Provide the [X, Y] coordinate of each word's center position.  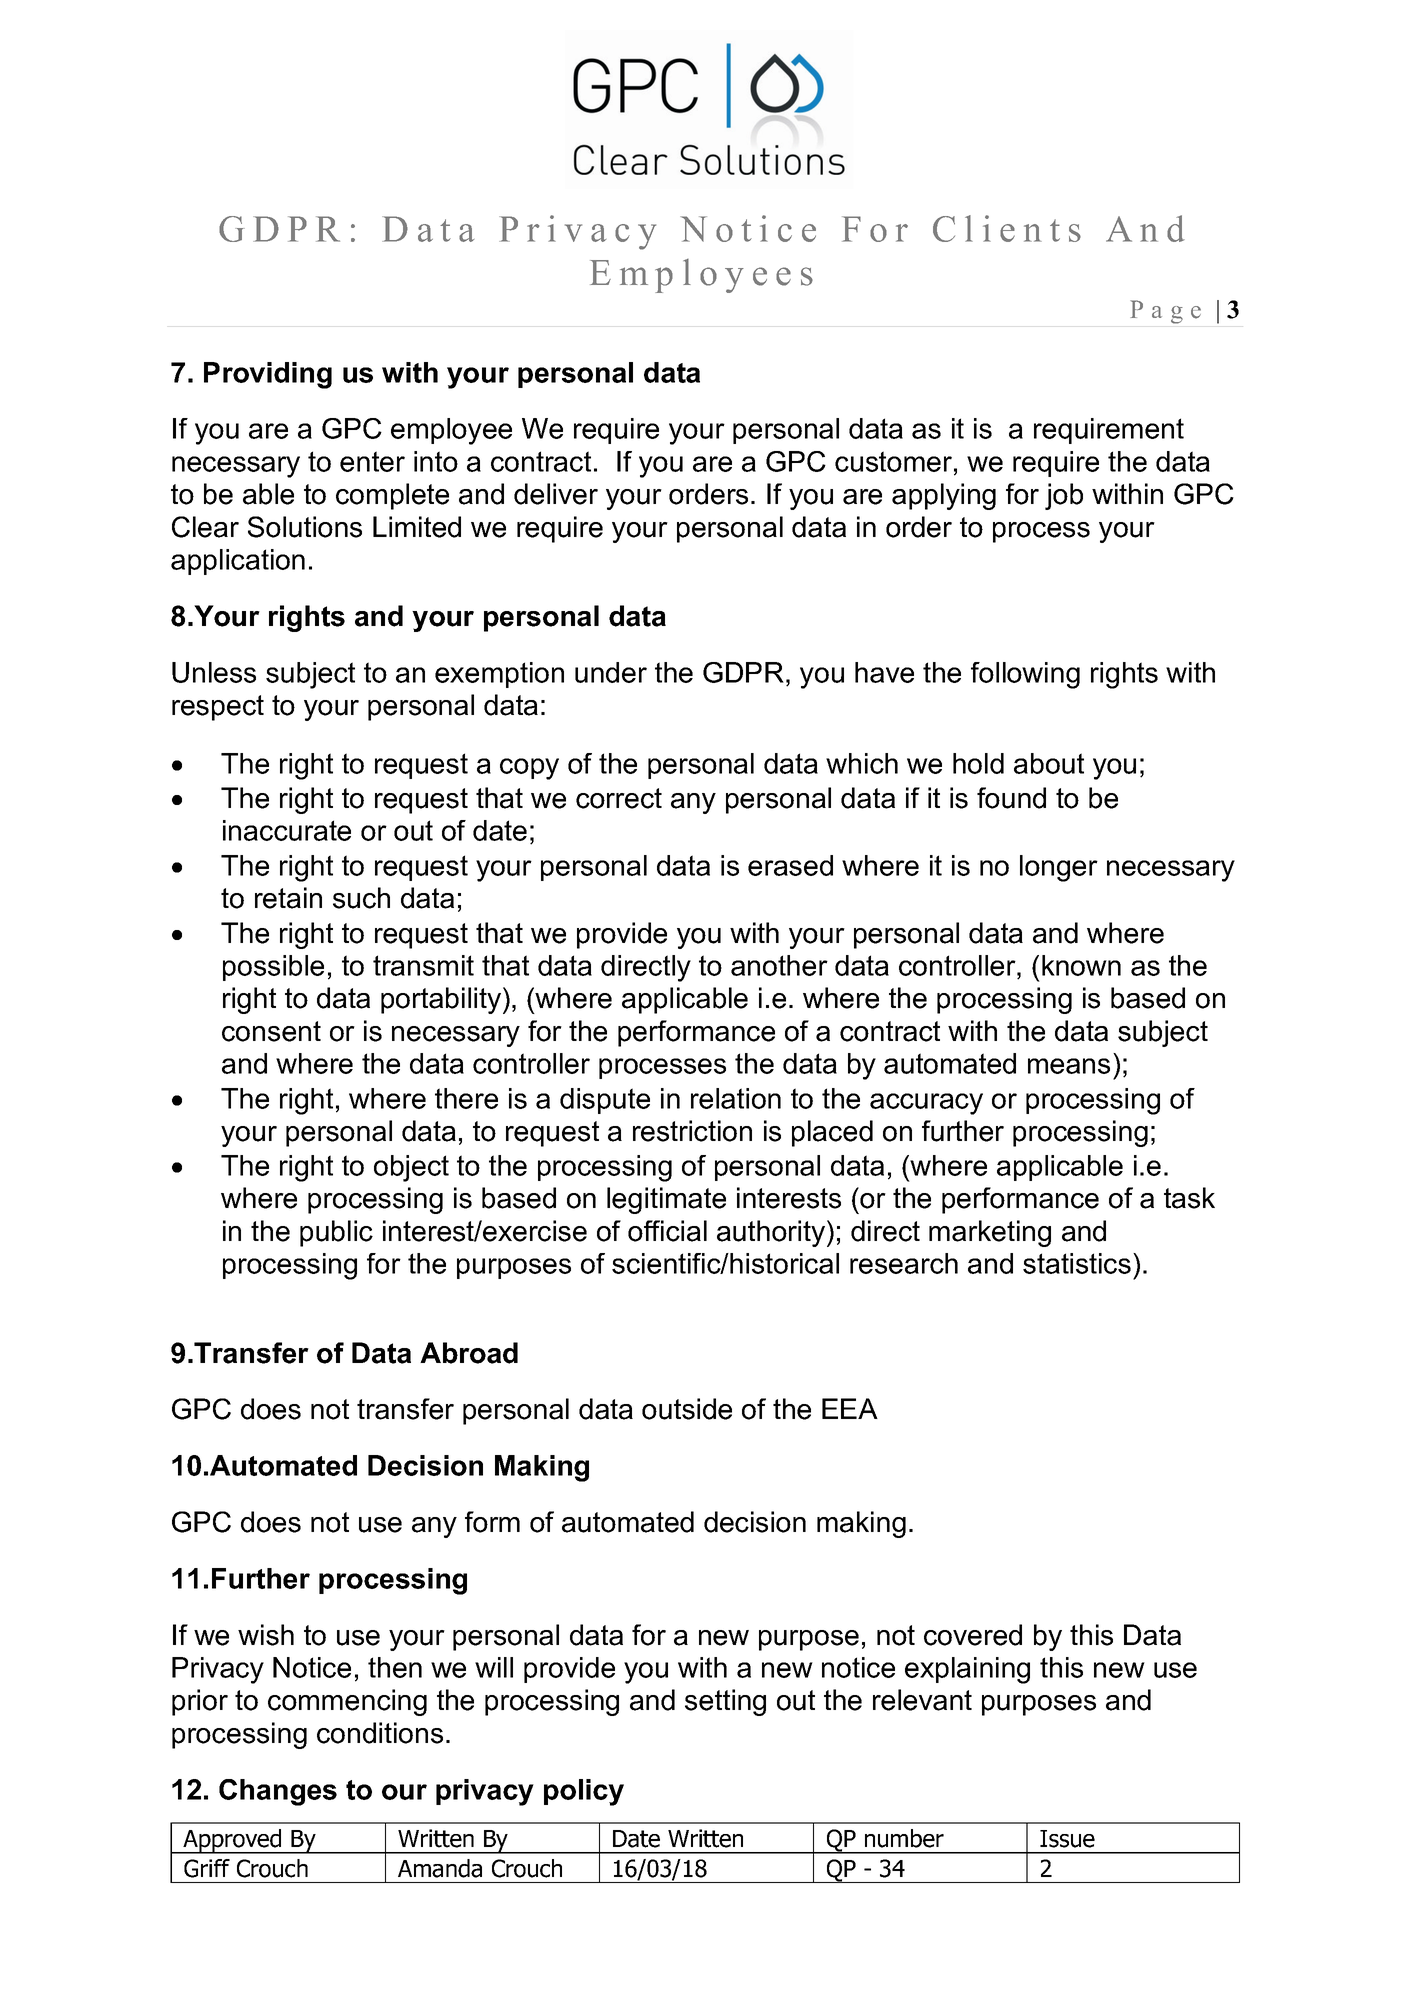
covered [973, 1635]
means [1069, 1066]
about [1049, 763]
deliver [556, 494]
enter [372, 461]
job [1064, 496]
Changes [278, 1792]
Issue [1067, 1839]
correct [619, 798]
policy [584, 1792]
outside [687, 1409]
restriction [692, 1131]
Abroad [469, 1353]
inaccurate [287, 830]
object [411, 1168]
